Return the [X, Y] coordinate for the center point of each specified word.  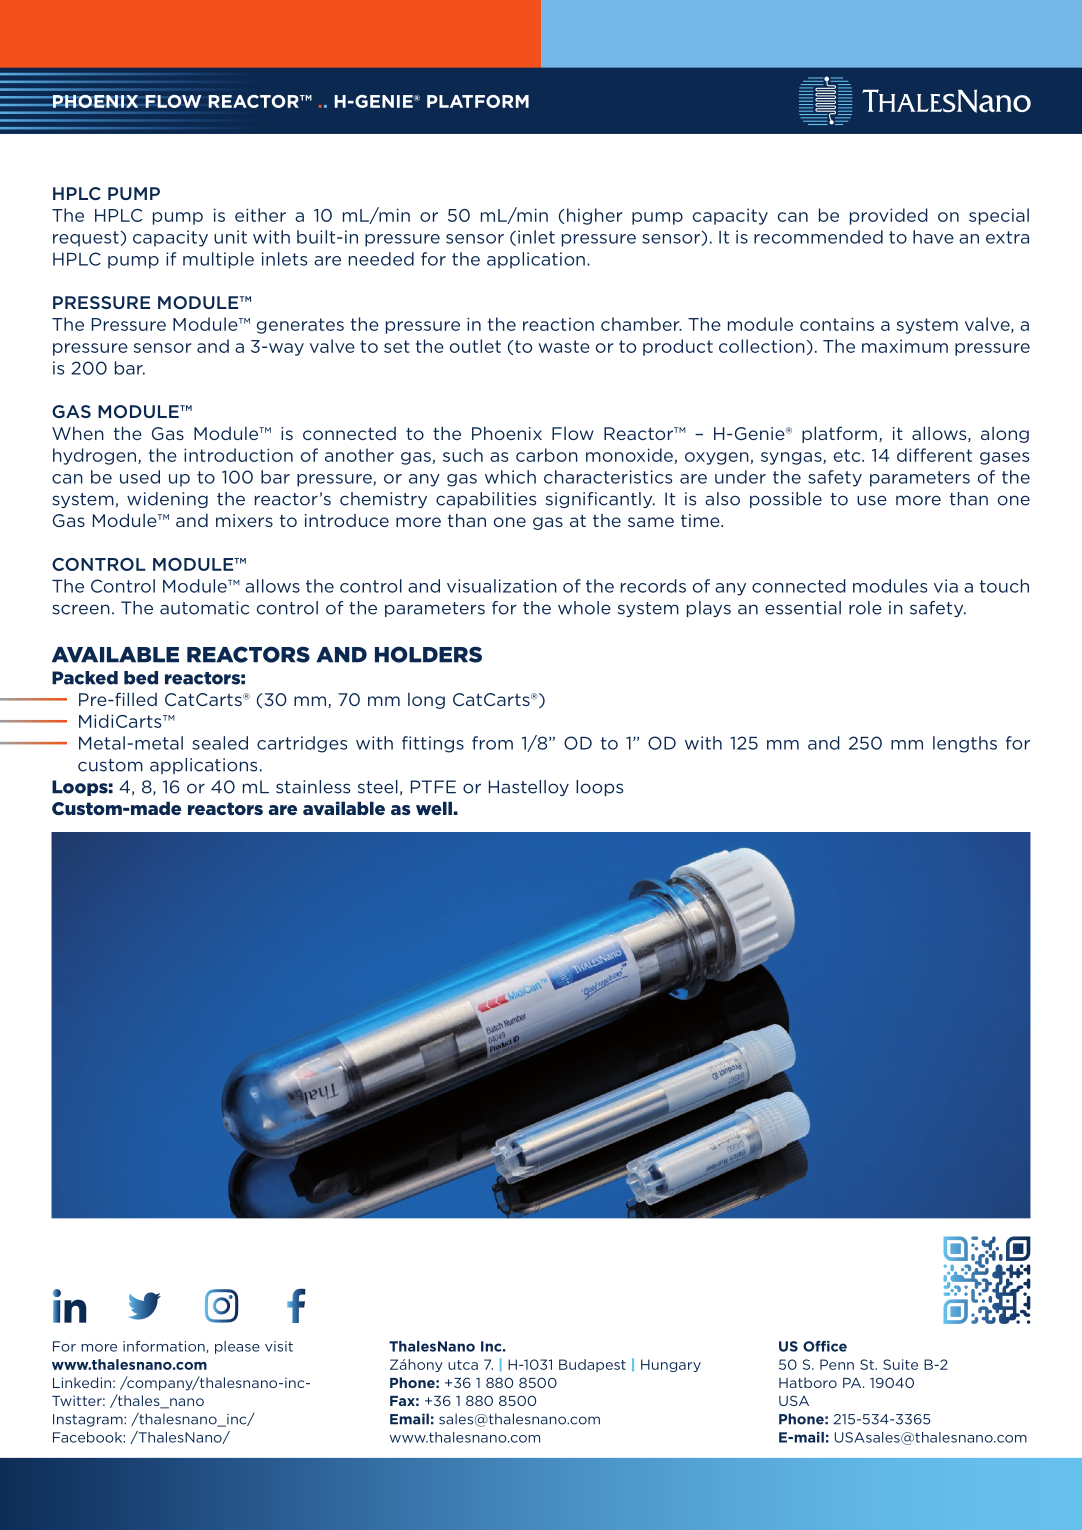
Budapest [592, 1365]
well [434, 808]
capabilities [486, 500]
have [933, 237]
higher [595, 216]
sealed [220, 743]
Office [825, 1346]
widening [167, 500]
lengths [965, 744]
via [946, 586]
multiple [218, 260]
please [237, 1347]
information [165, 1347]
